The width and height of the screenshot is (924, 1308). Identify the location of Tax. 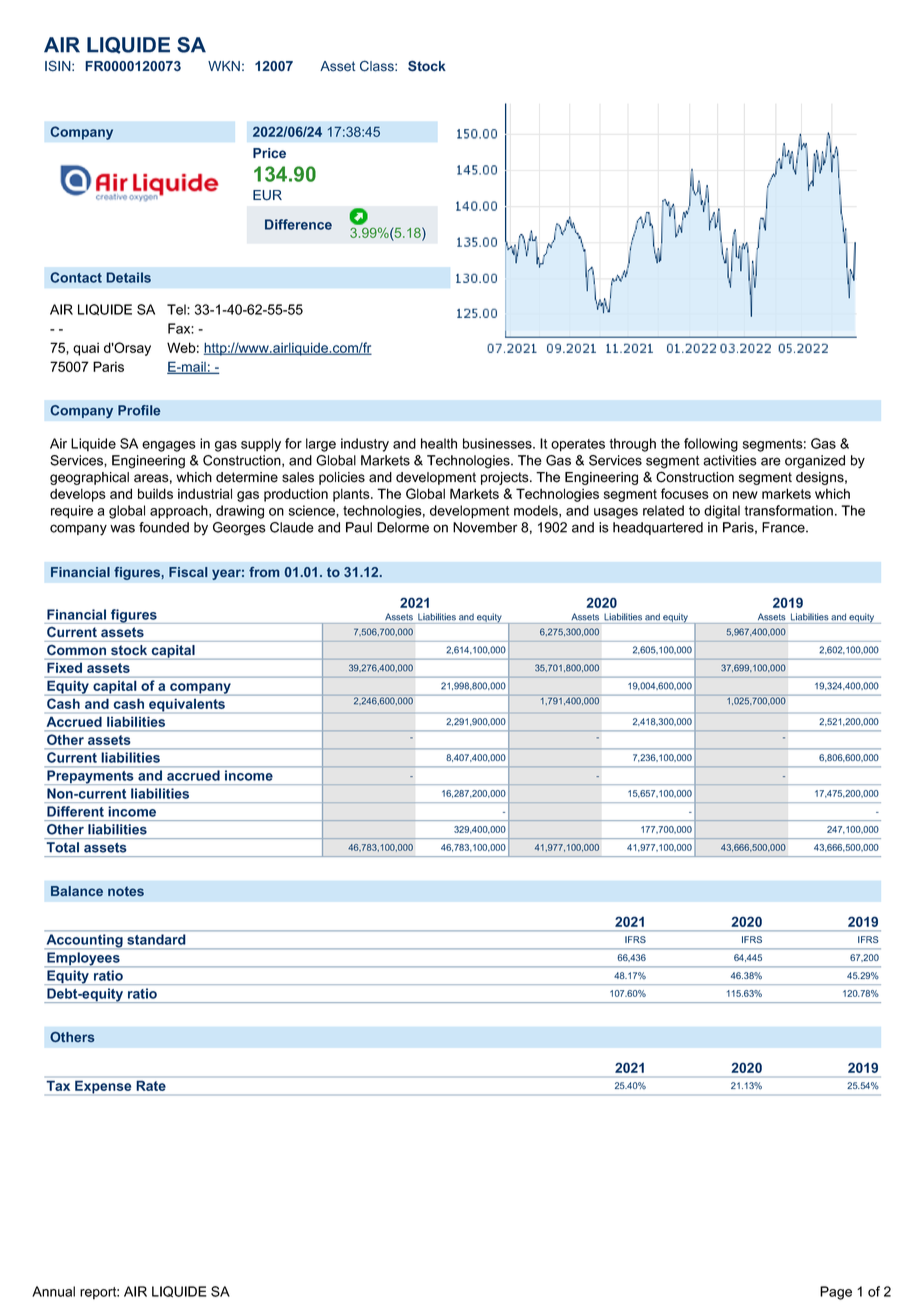
(58, 1086).
